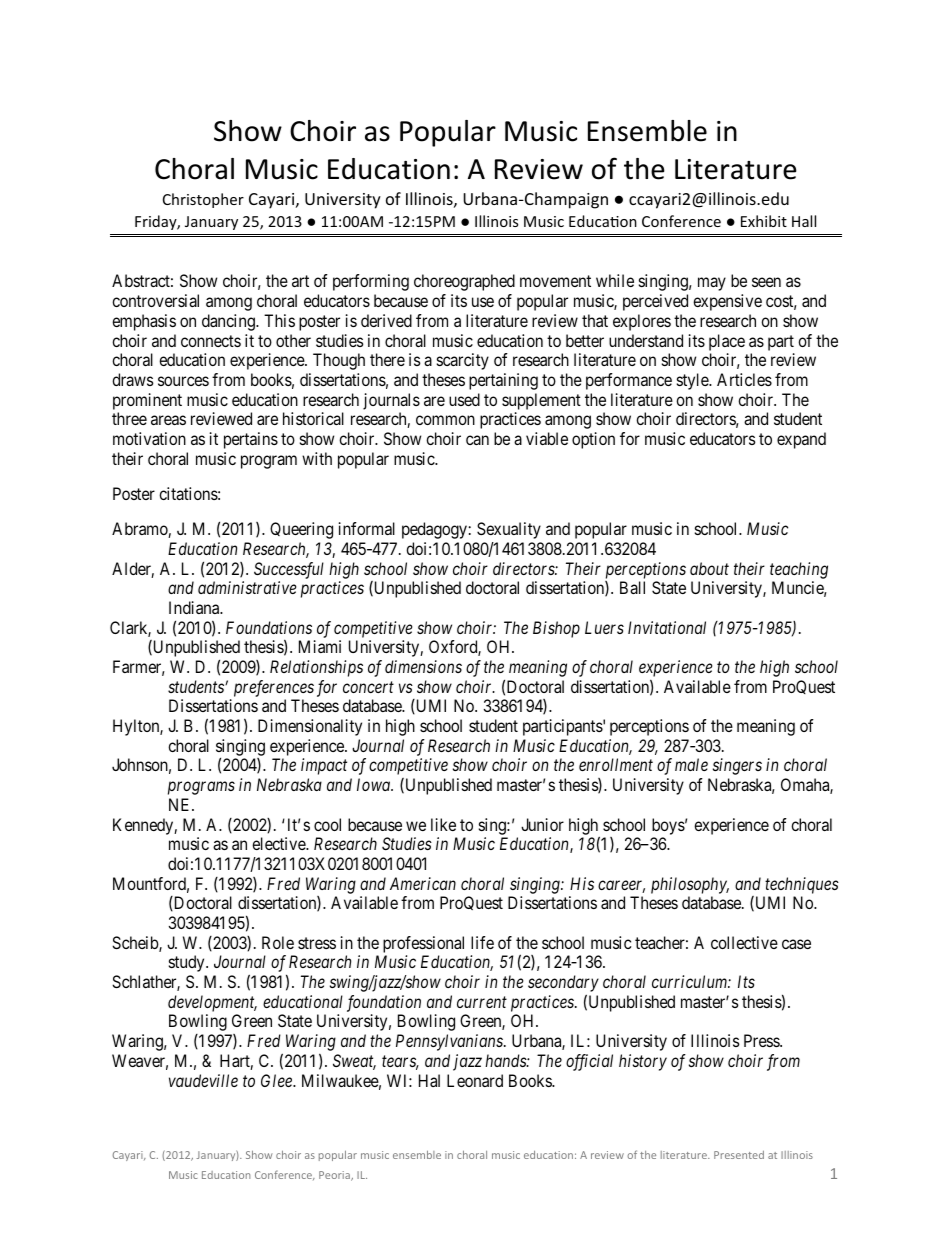 This screenshot has width=952, height=1233. What do you see at coordinates (464, 399) in the screenshot?
I see `used` at bounding box center [464, 399].
